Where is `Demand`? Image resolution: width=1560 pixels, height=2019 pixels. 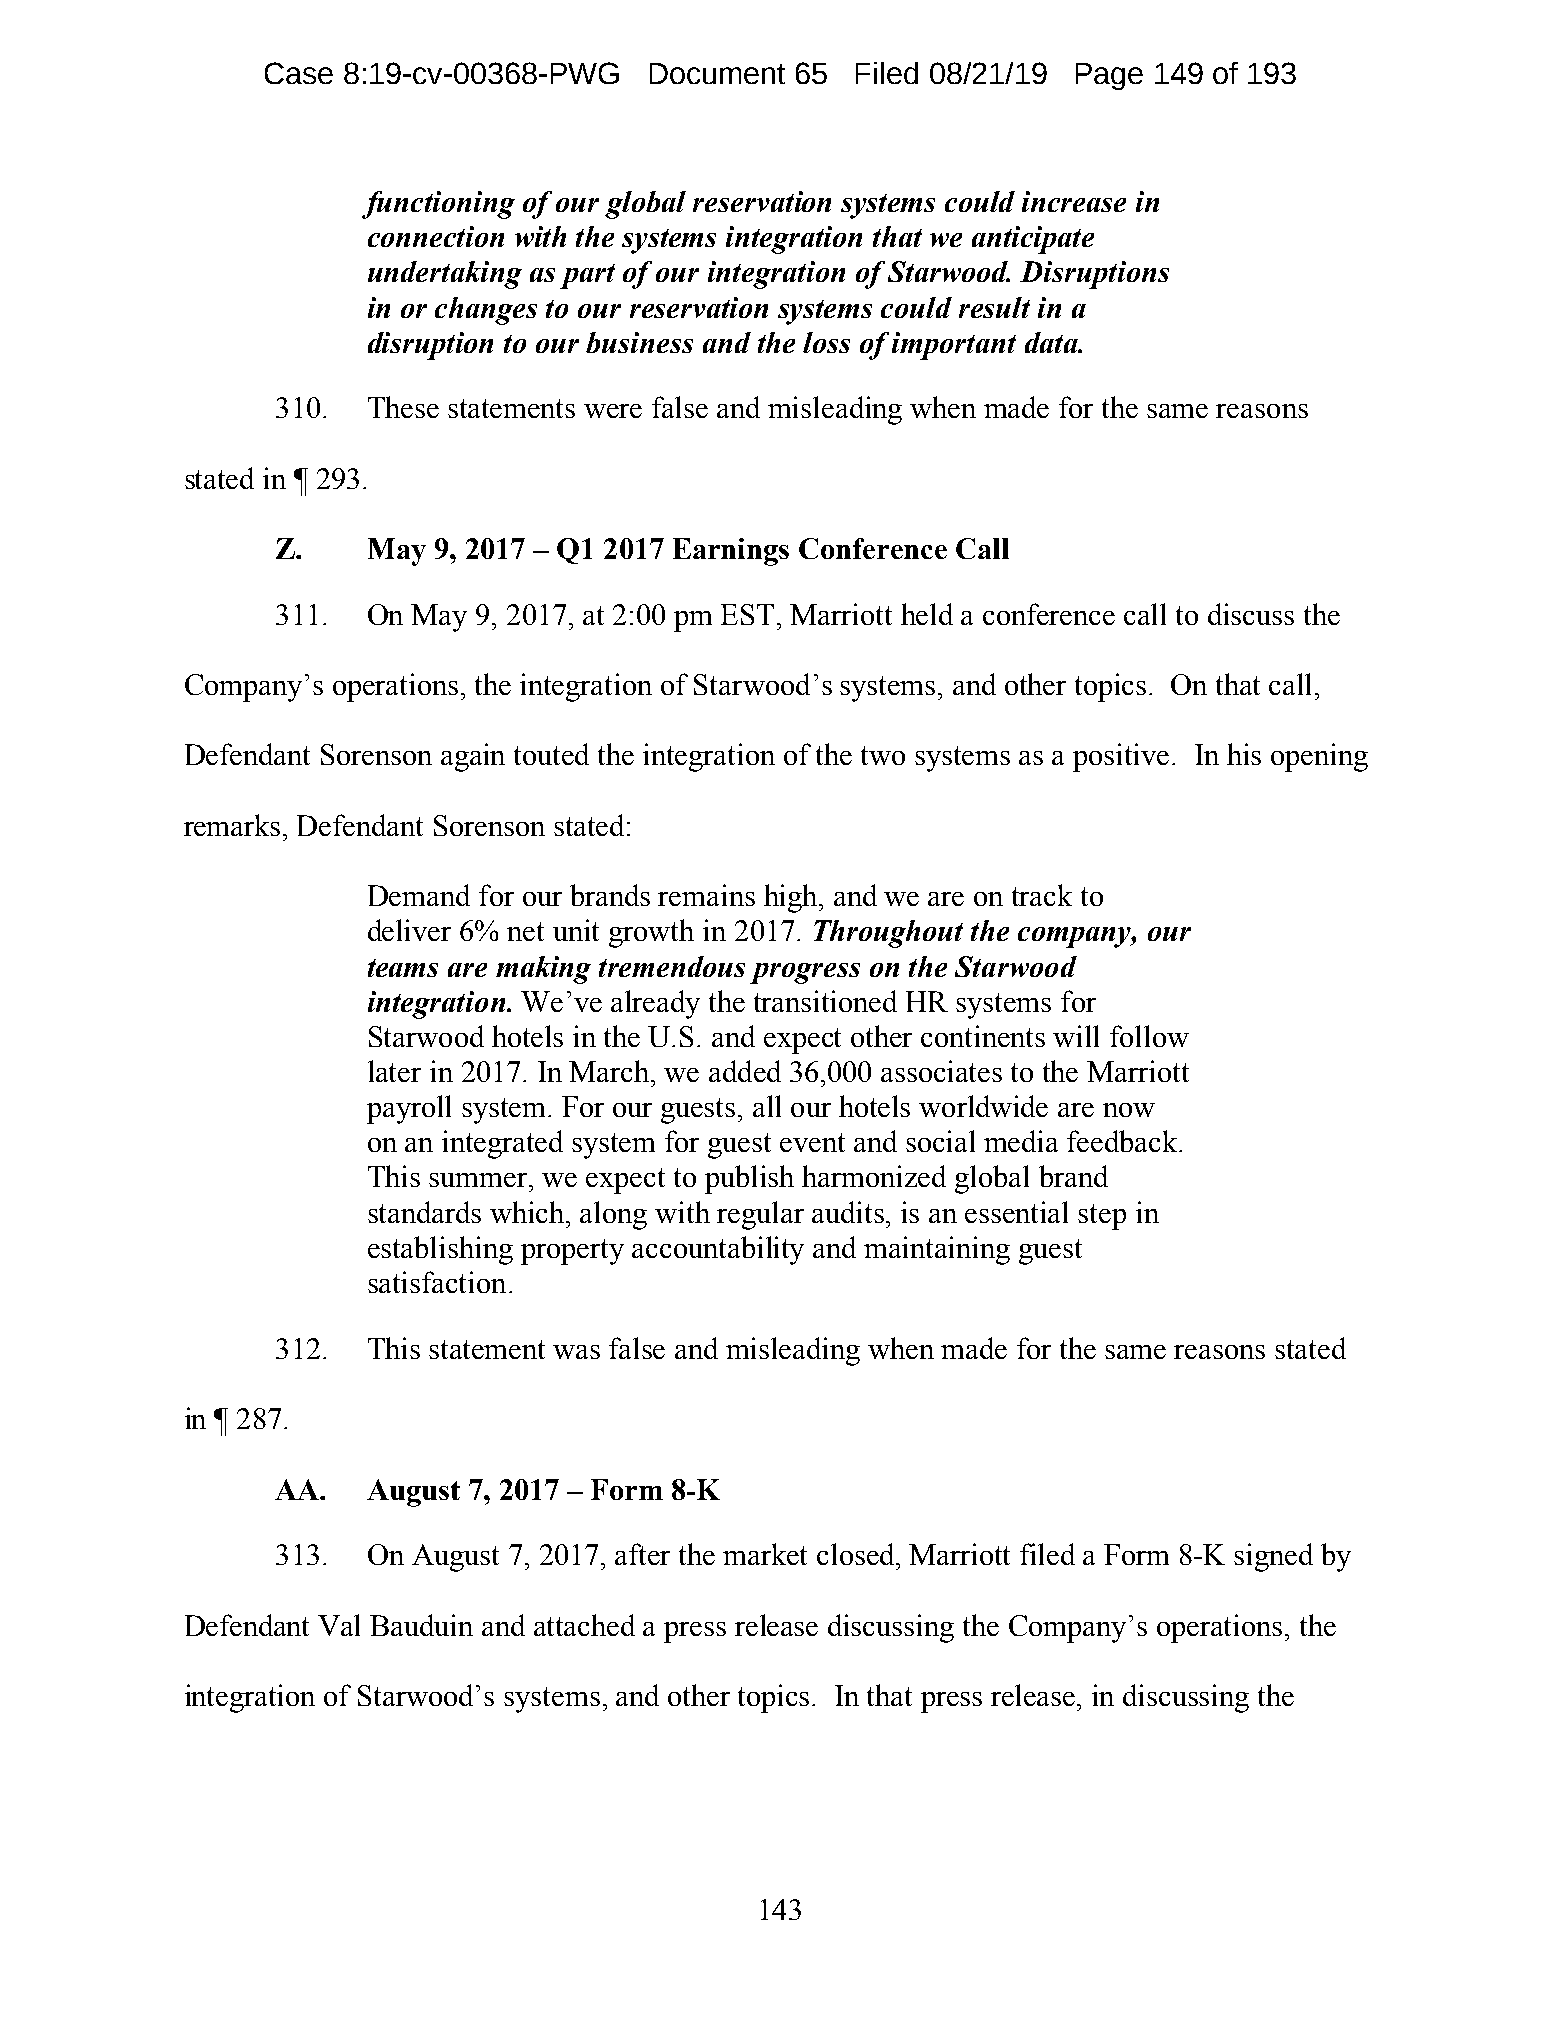 Demand is located at coordinates (419, 895).
